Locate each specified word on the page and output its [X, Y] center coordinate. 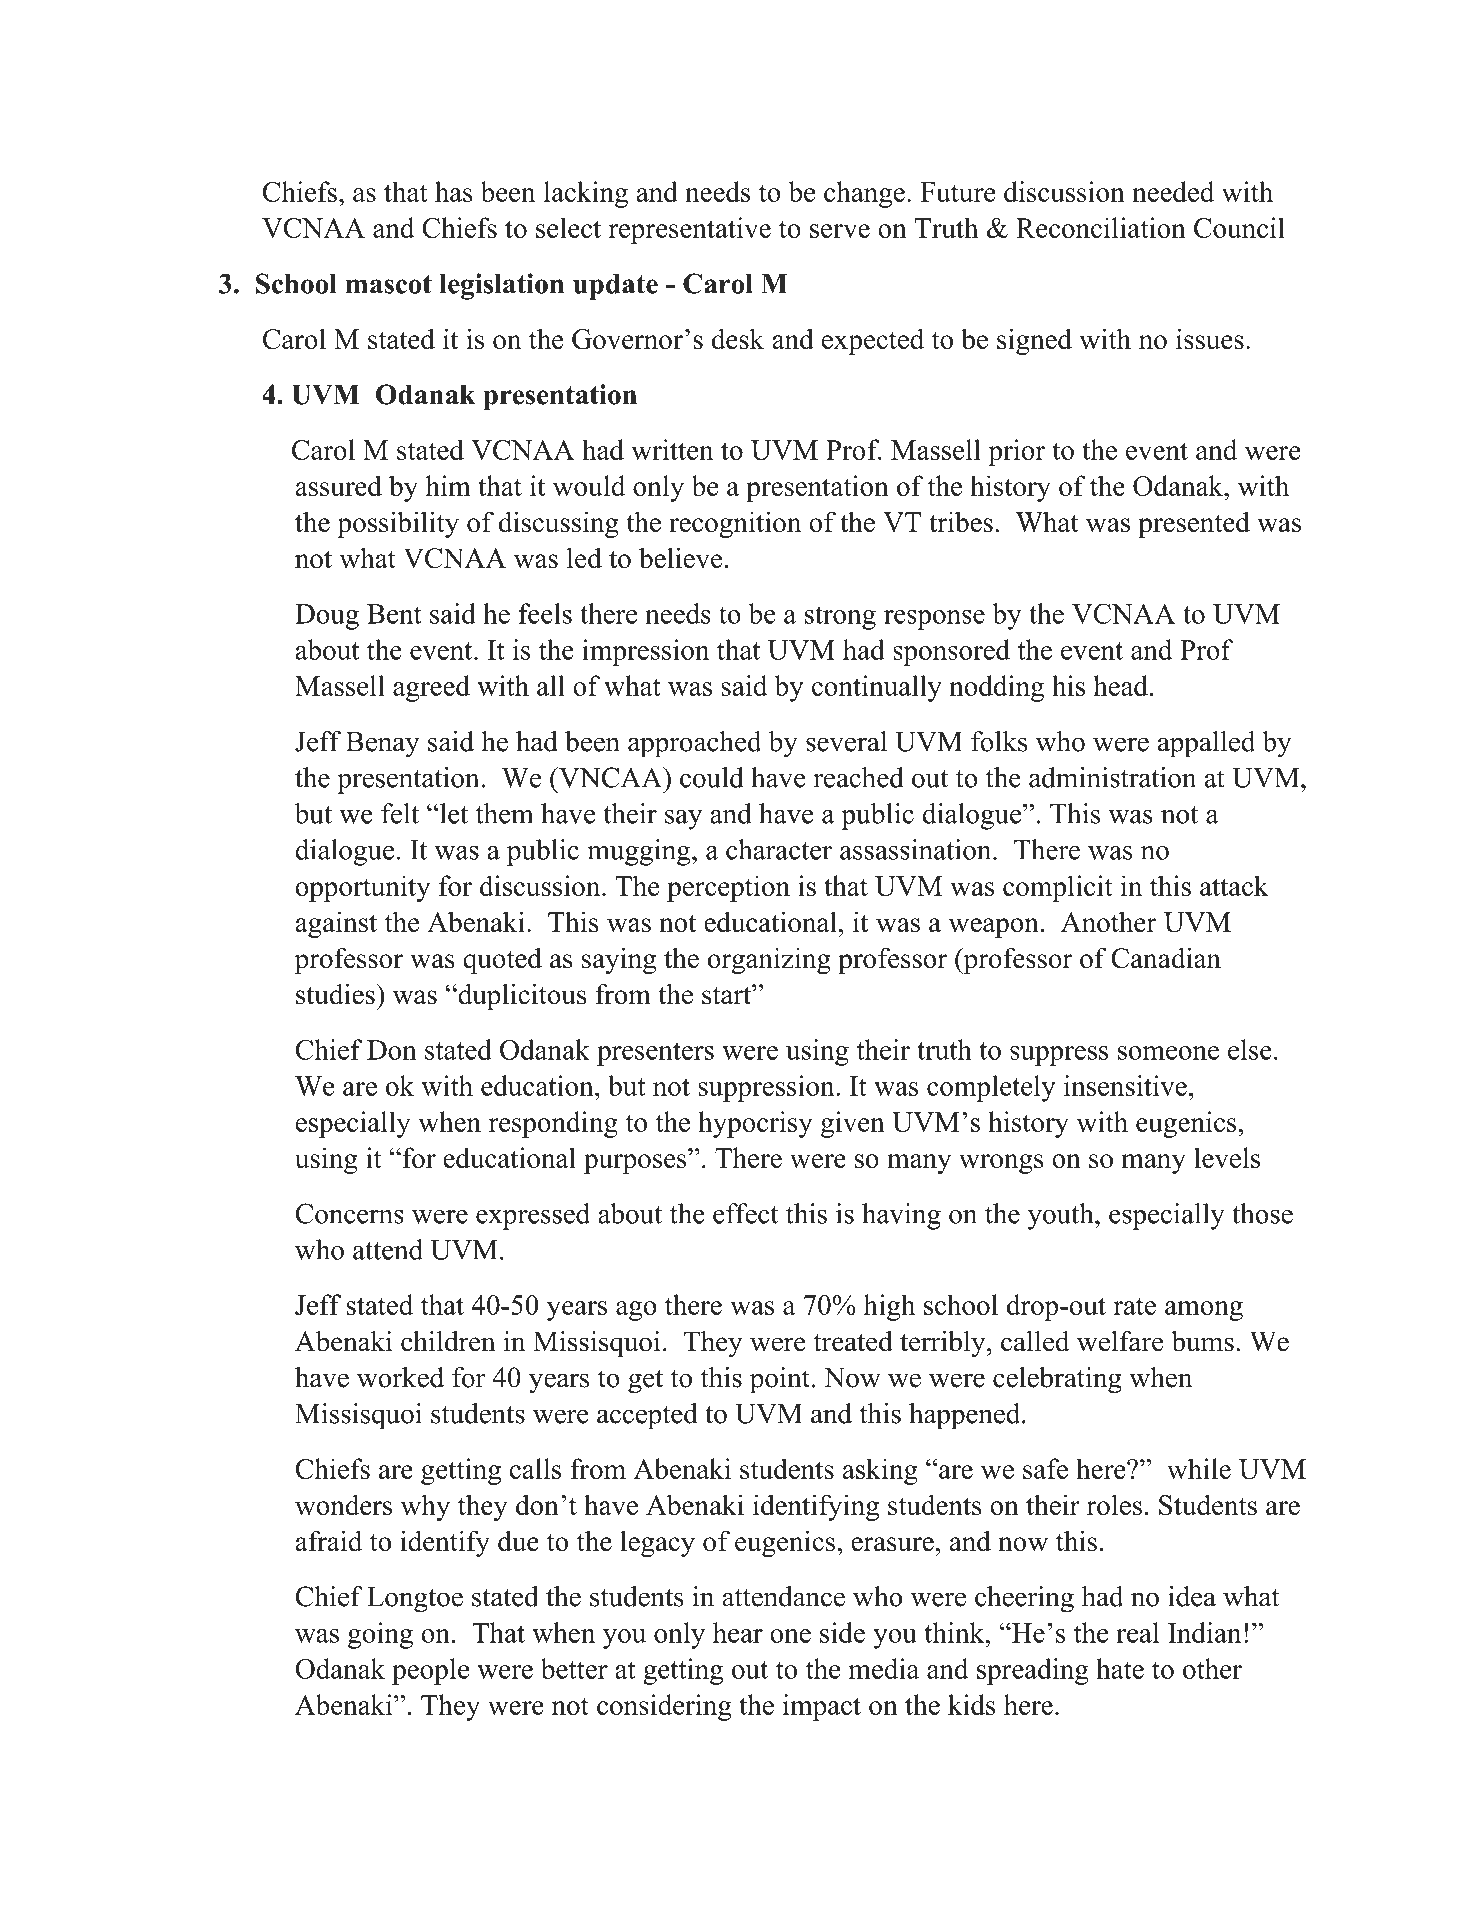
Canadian [1166, 958]
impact [822, 1707]
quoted [502, 960]
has [454, 191]
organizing [769, 960]
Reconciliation [1101, 227]
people [430, 1671]
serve [840, 231]
